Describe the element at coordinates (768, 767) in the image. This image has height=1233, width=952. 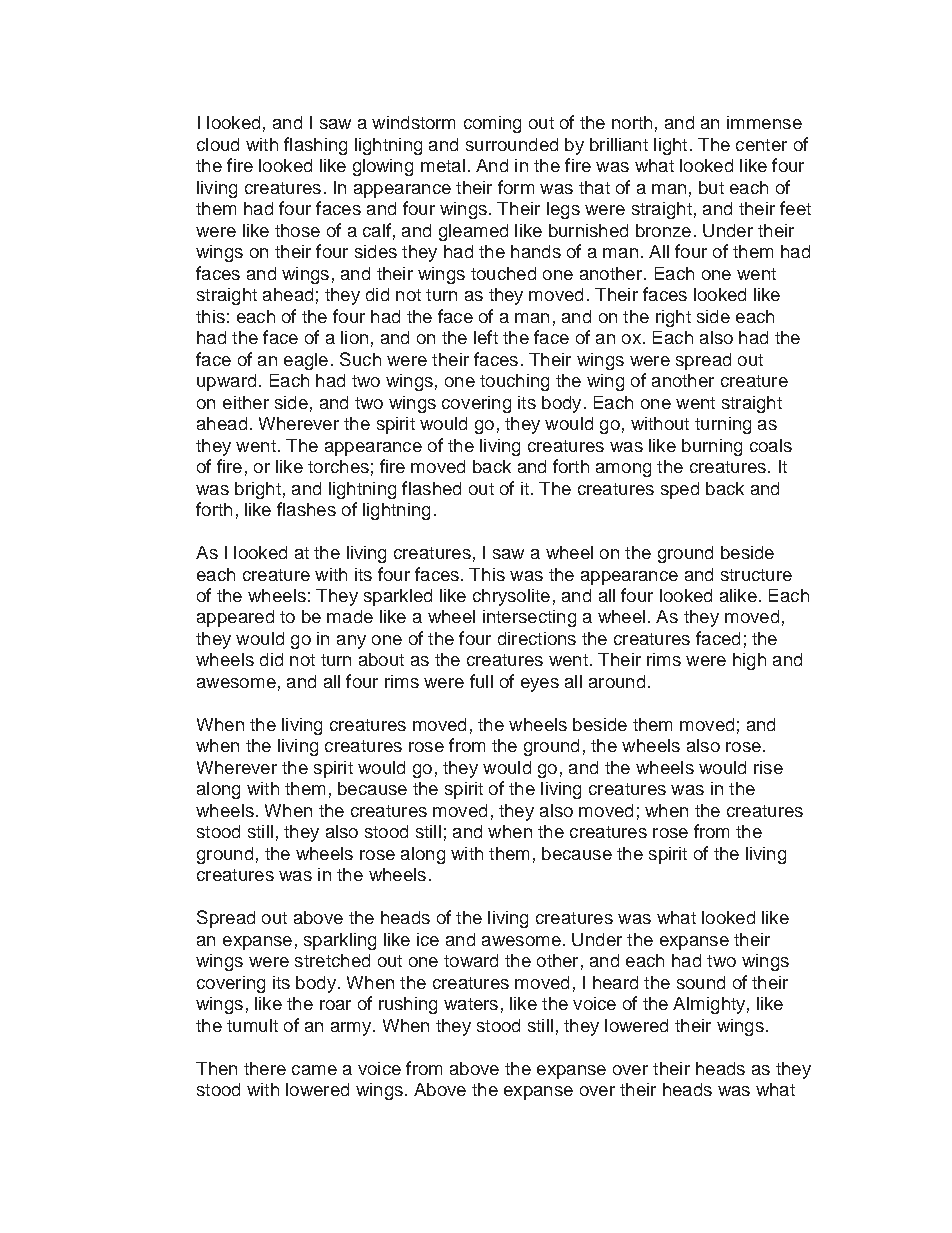
I see `rise` at that location.
